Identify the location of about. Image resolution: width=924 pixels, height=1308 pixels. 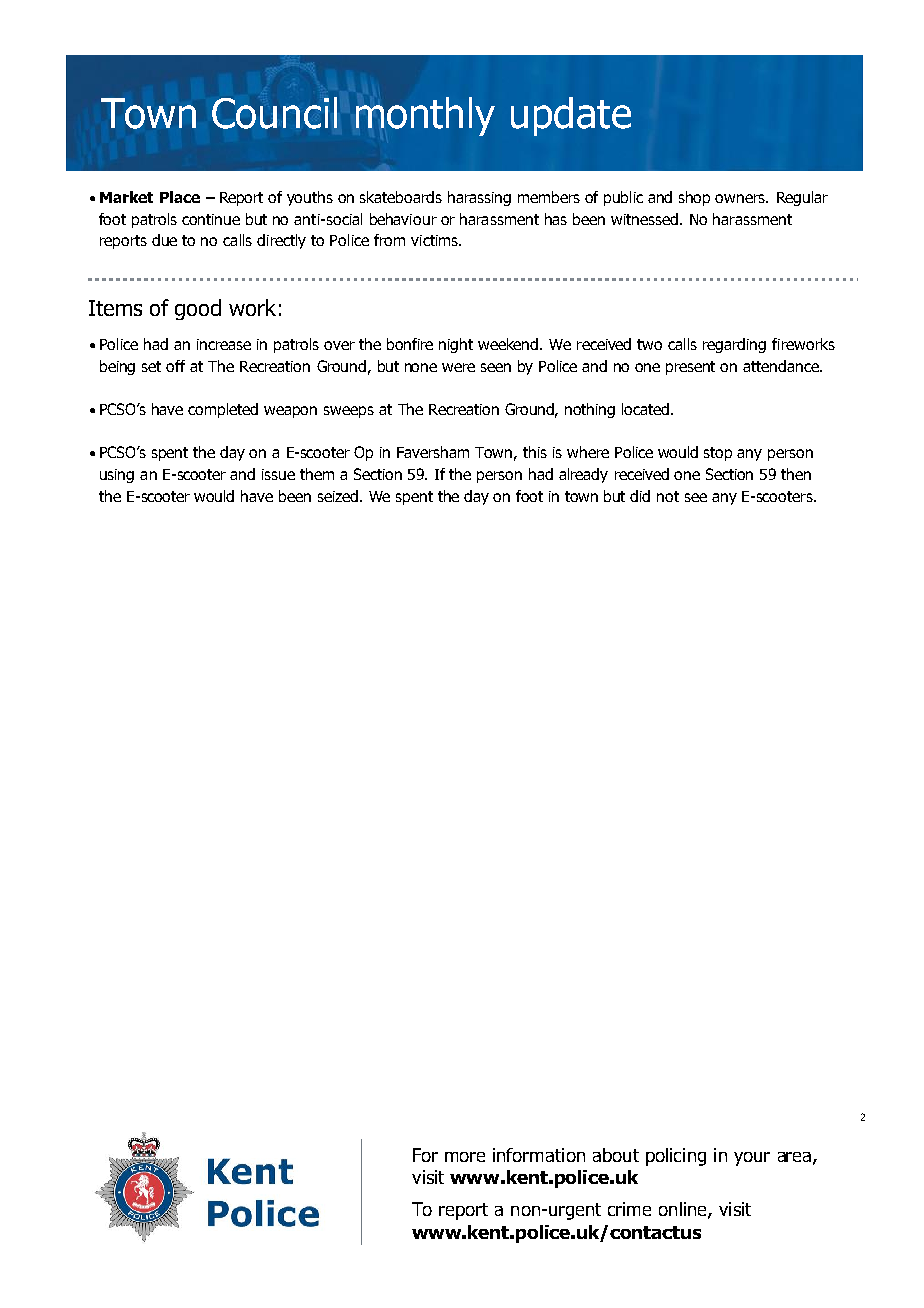
(616, 1155).
